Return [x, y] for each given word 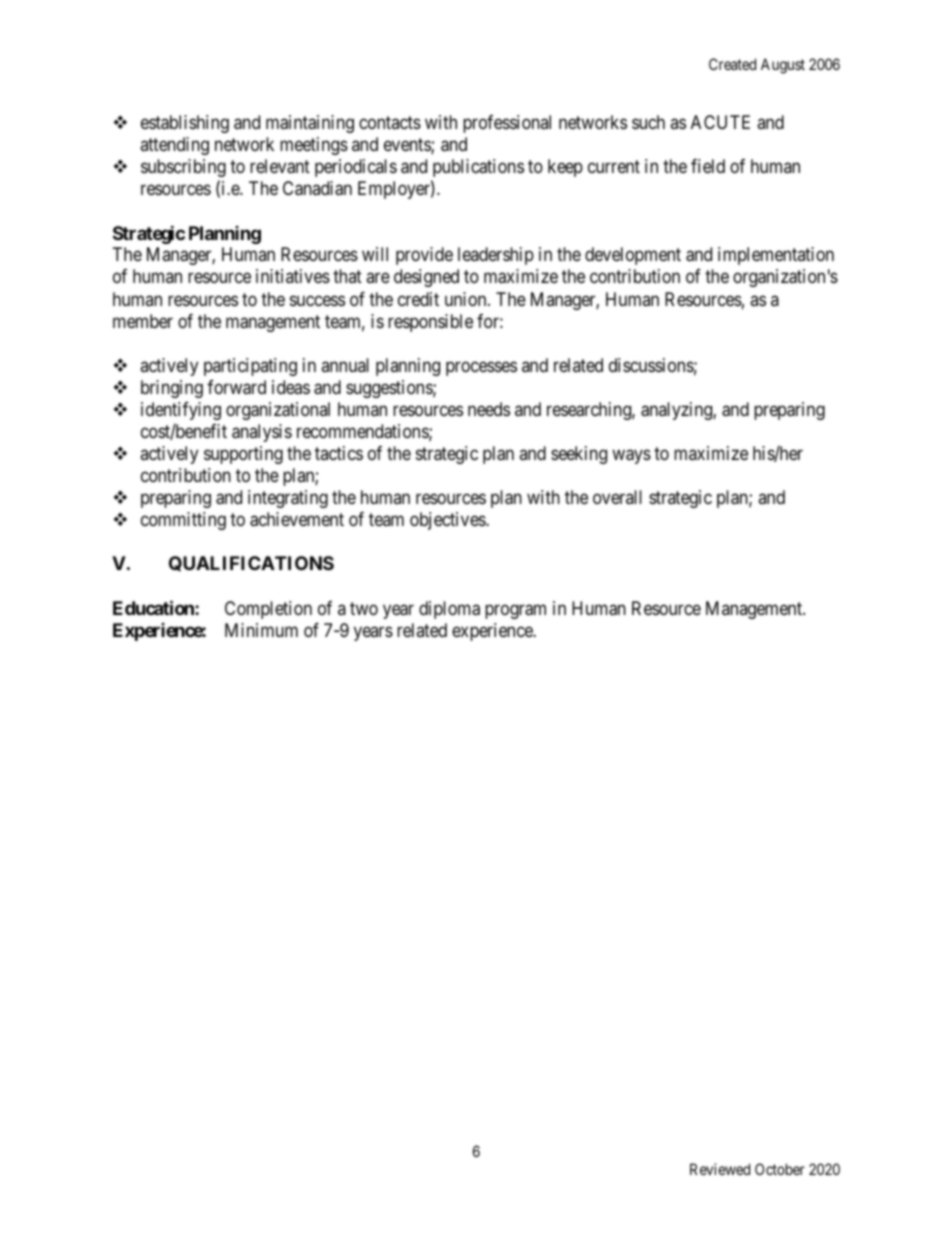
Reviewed [720, 1169]
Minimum [261, 630]
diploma [449, 610]
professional [507, 124]
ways [631, 456]
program [515, 611]
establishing [185, 124]
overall [617, 497]
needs [489, 409]
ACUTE [720, 122]
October [780, 1169]
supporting [243, 455]
